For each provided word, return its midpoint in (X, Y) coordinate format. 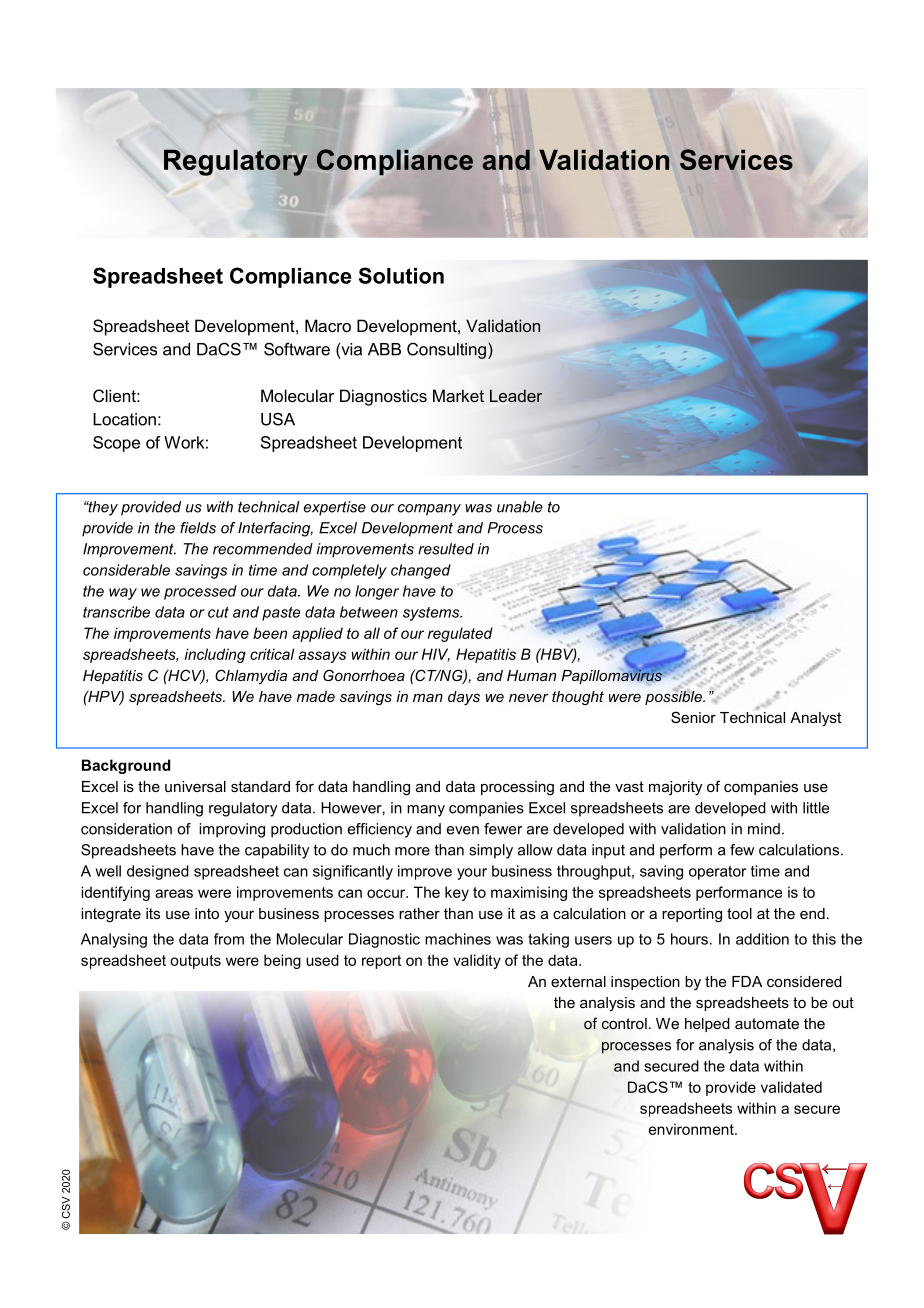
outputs (195, 962)
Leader (516, 395)
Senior (693, 717)
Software (297, 349)
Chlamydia (251, 676)
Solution (401, 275)
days (464, 698)
